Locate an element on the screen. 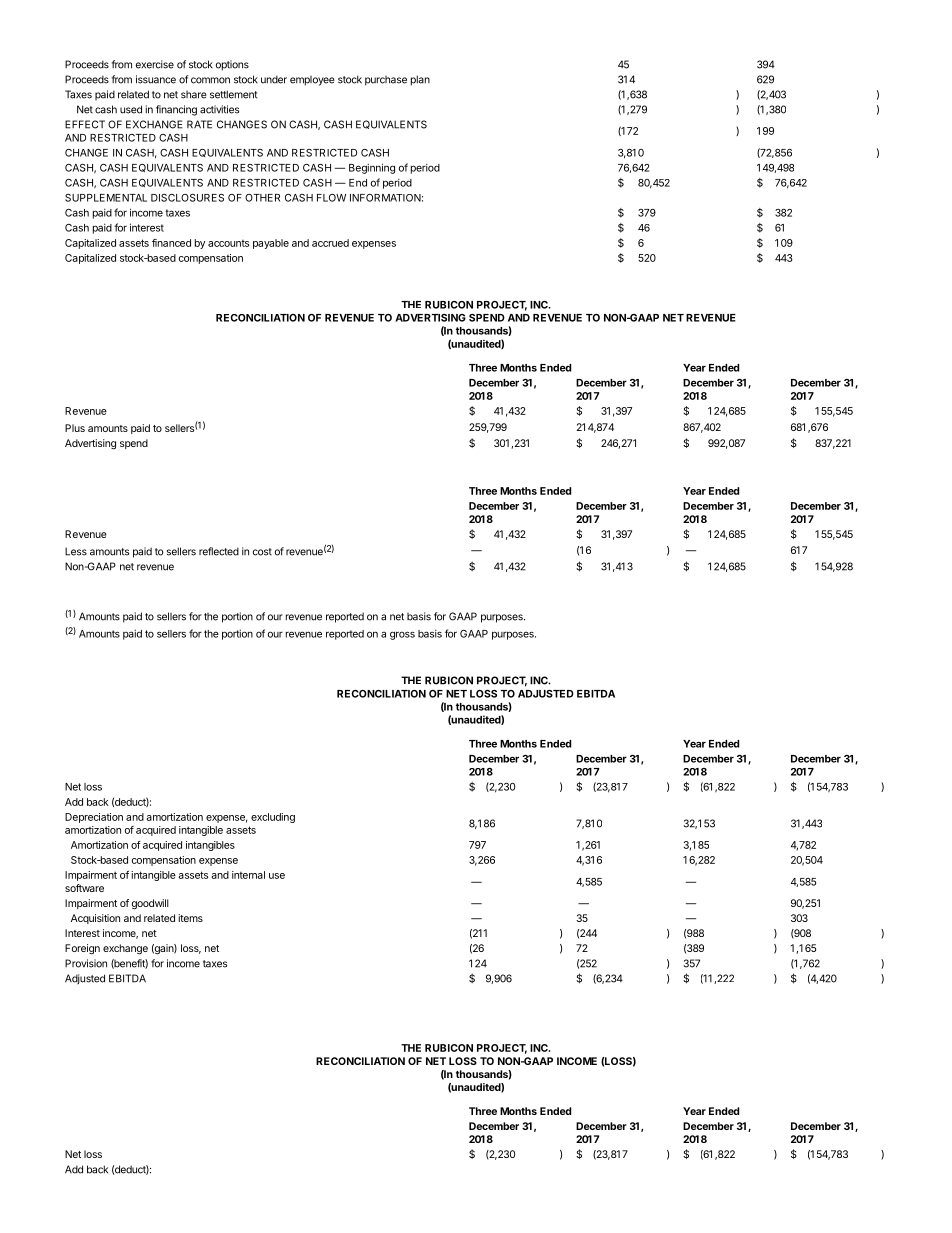  gross is located at coordinates (402, 635).
